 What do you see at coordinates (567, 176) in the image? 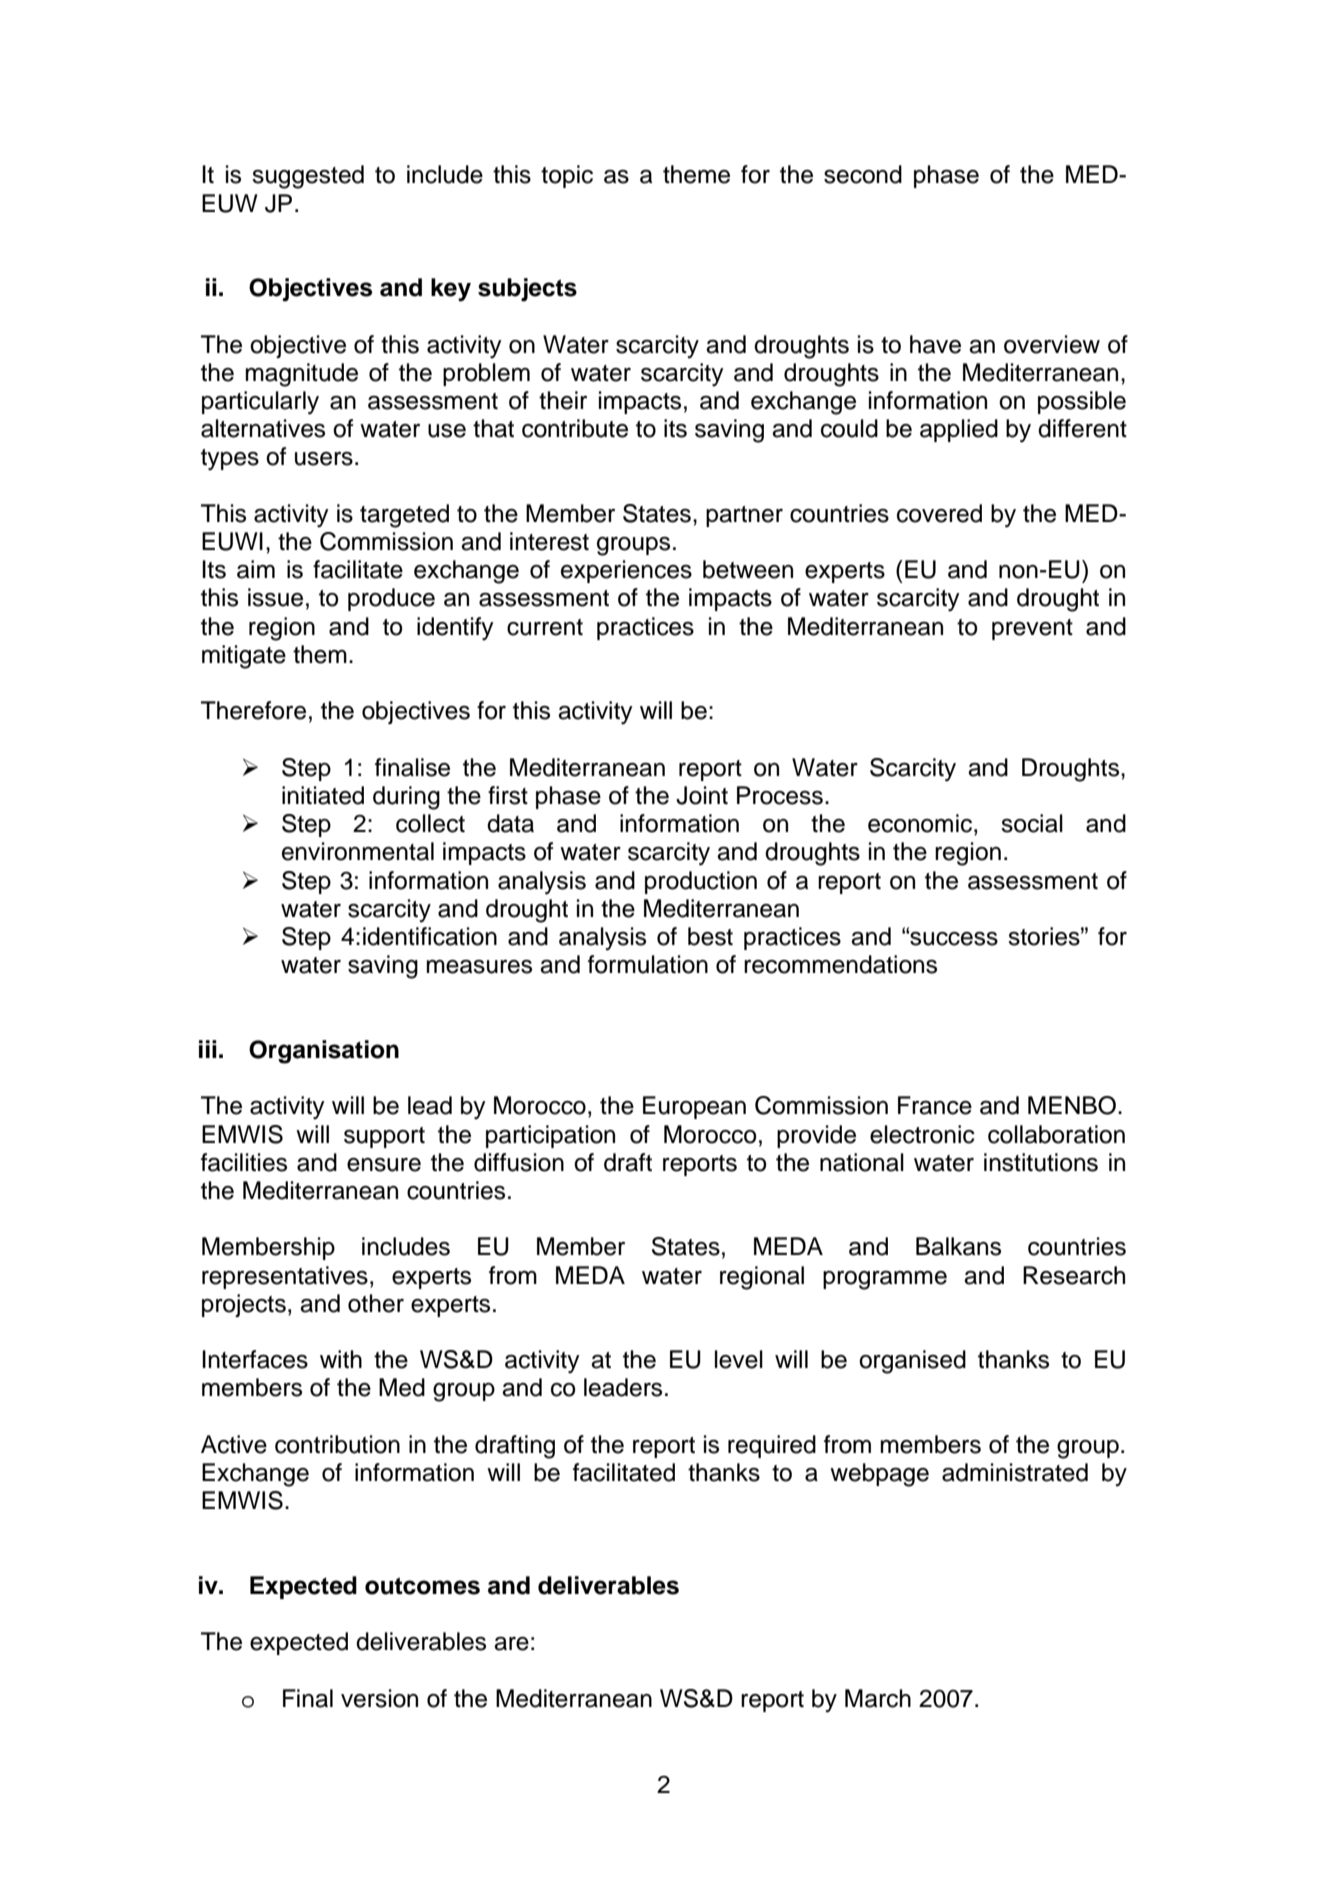
I see `topic` at bounding box center [567, 176].
